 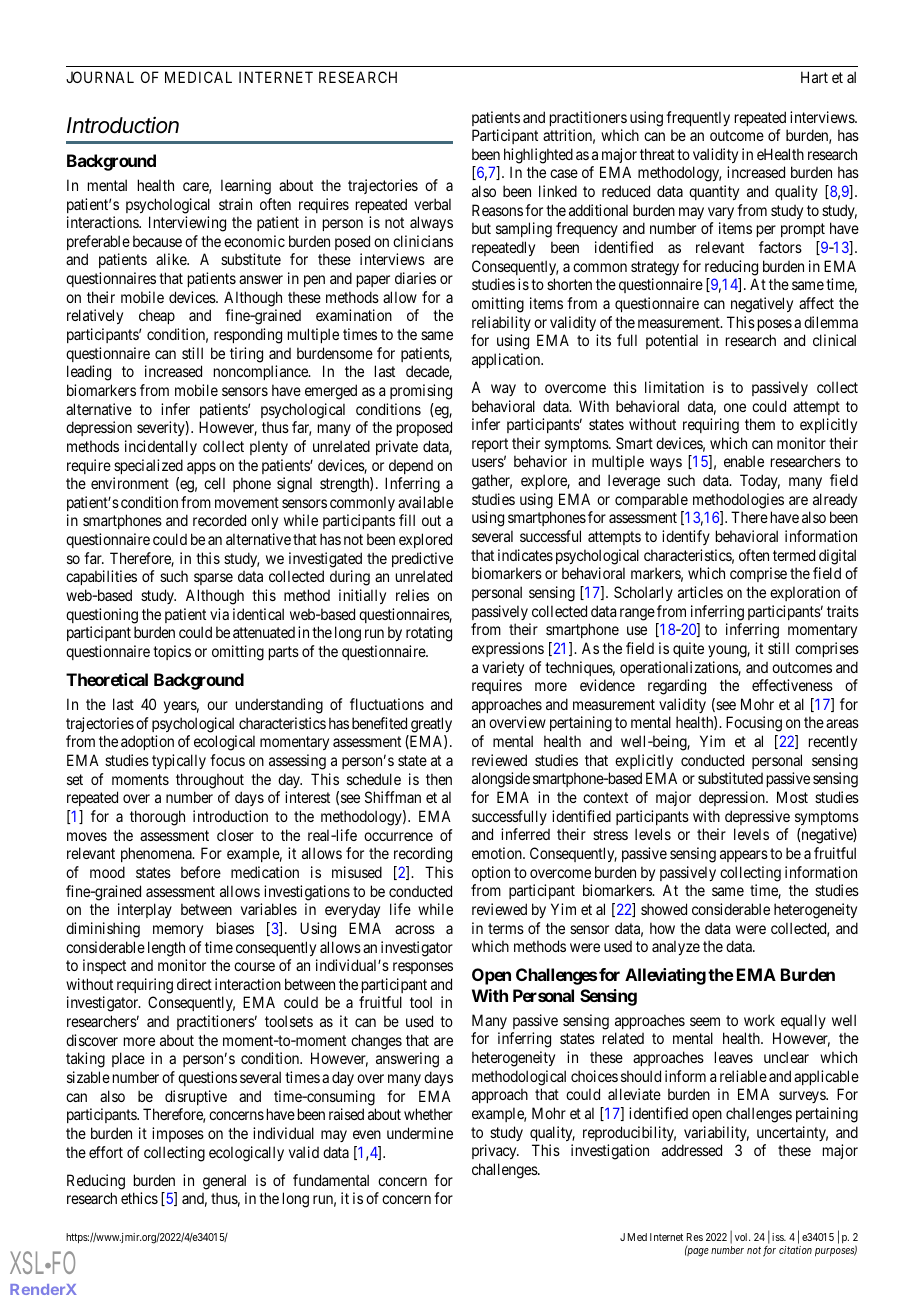 What do you see at coordinates (201, 468) in the document?
I see `apps` at bounding box center [201, 468].
